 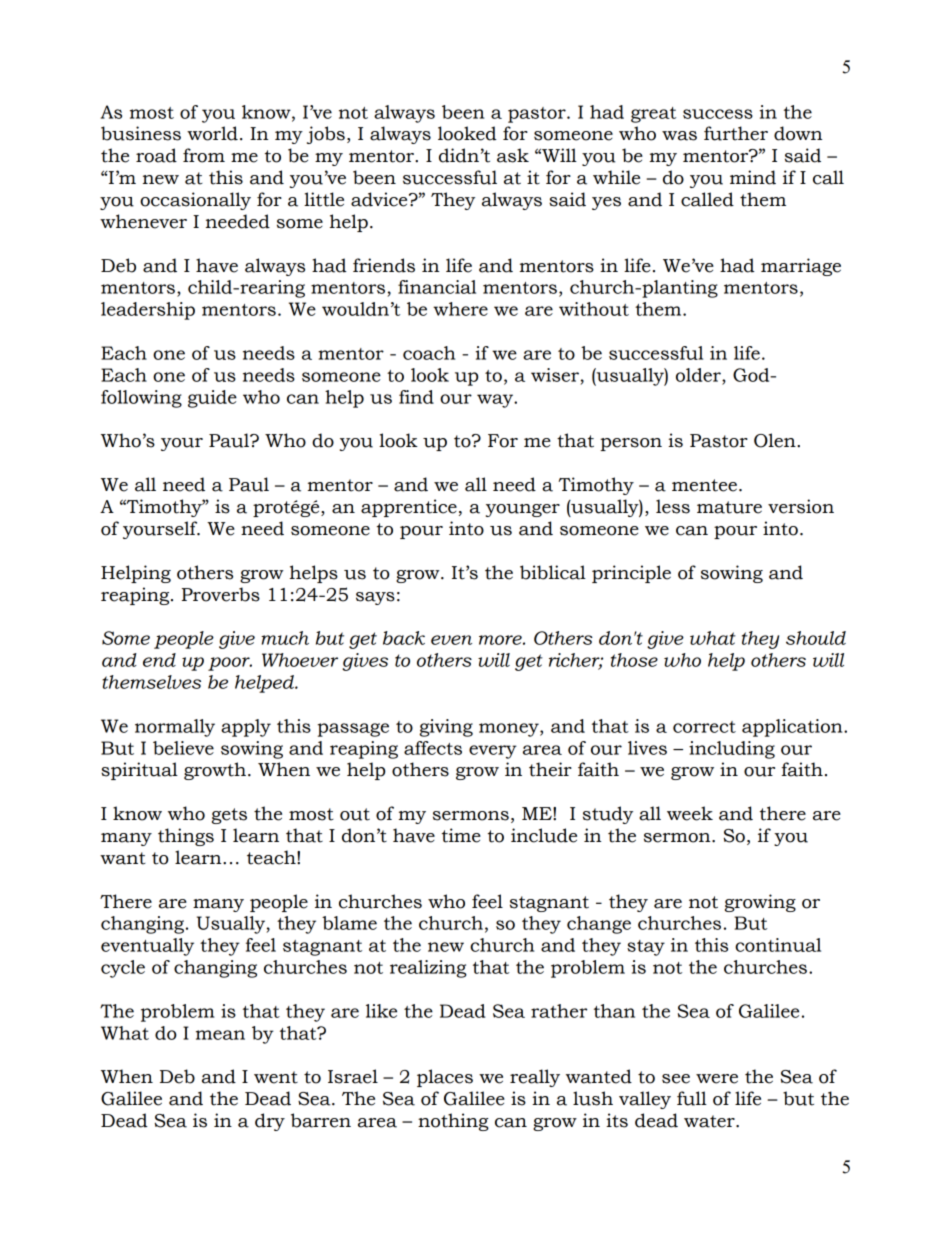 I want to click on went, so click(x=276, y=1077).
